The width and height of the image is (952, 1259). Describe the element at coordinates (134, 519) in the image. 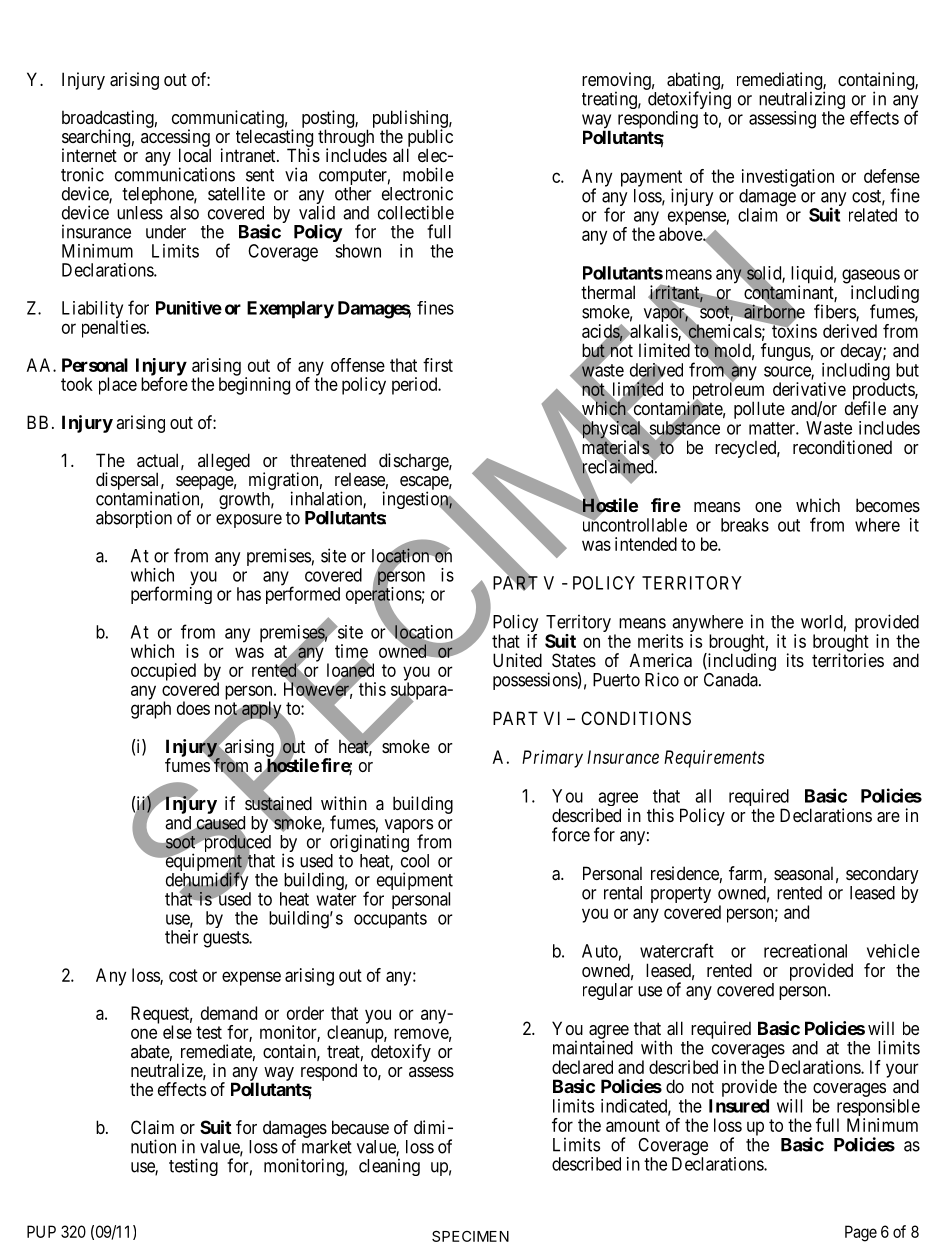

I see `absorption` at that location.
